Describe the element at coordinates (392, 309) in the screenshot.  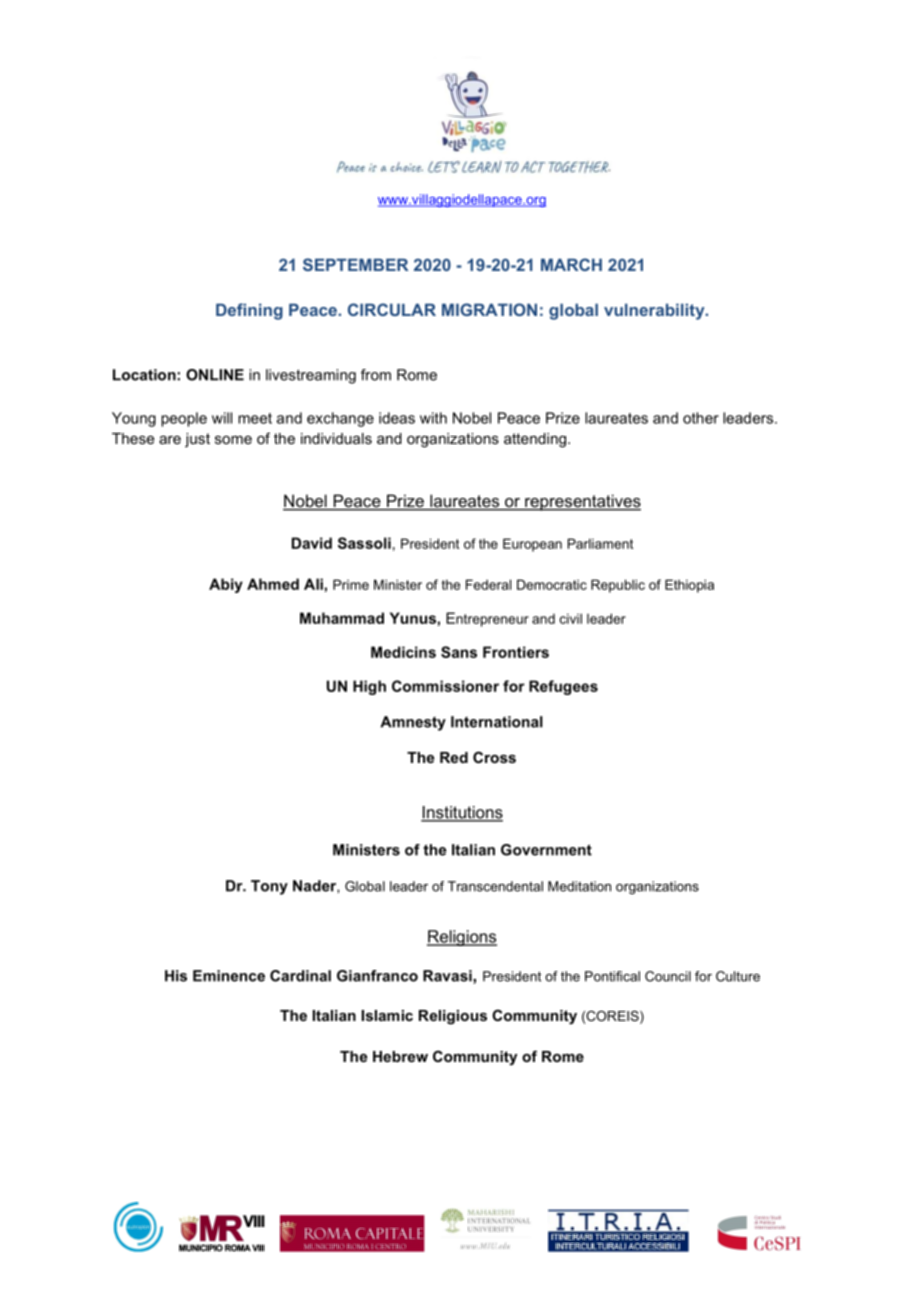
I see `CIRCULAR` at that location.
